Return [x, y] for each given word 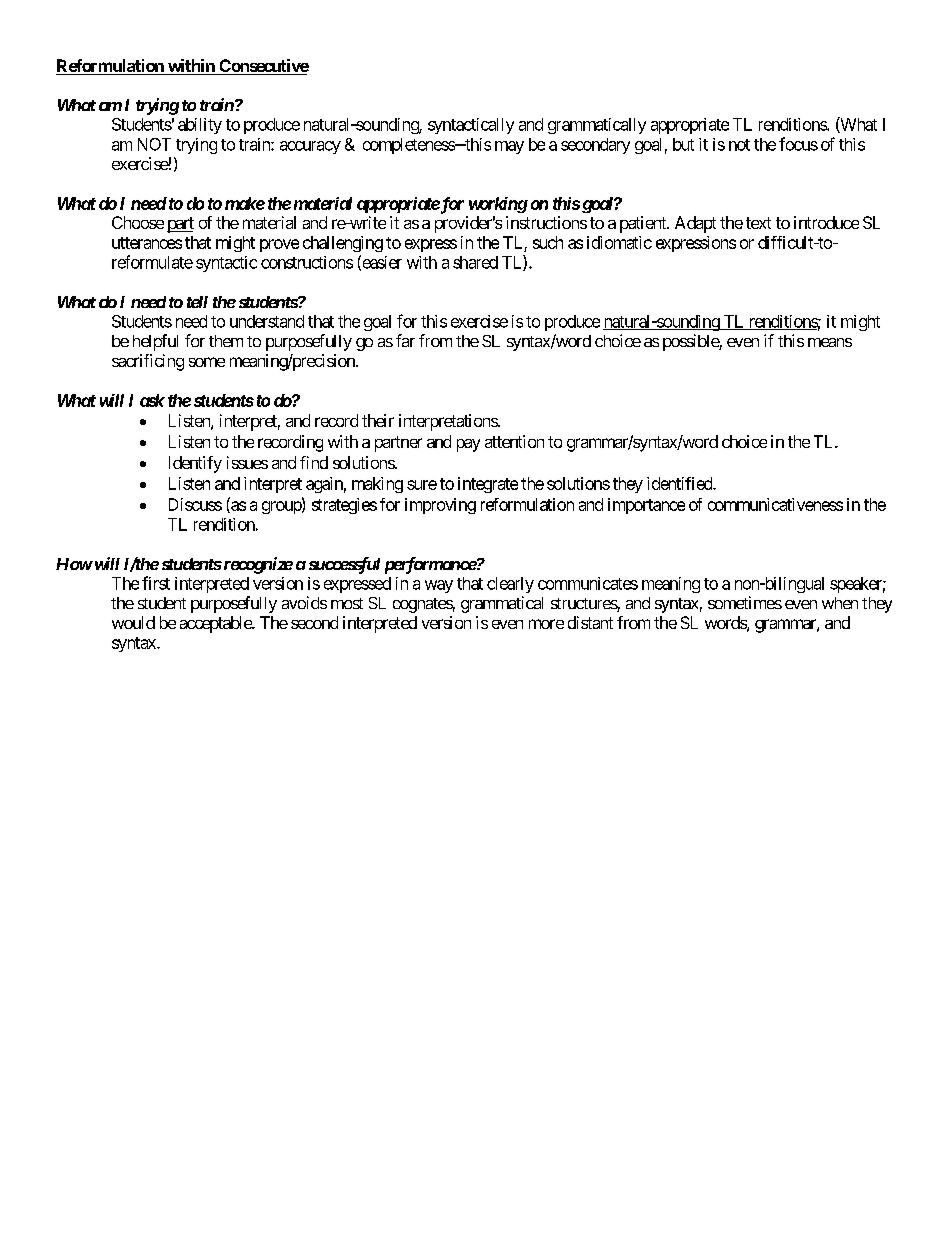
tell [197, 302]
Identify [195, 464]
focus [798, 144]
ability [200, 126]
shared [475, 262]
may [509, 147]
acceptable [216, 624]
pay [468, 445]
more [546, 624]
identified [680, 483]
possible [691, 342]
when [840, 603]
